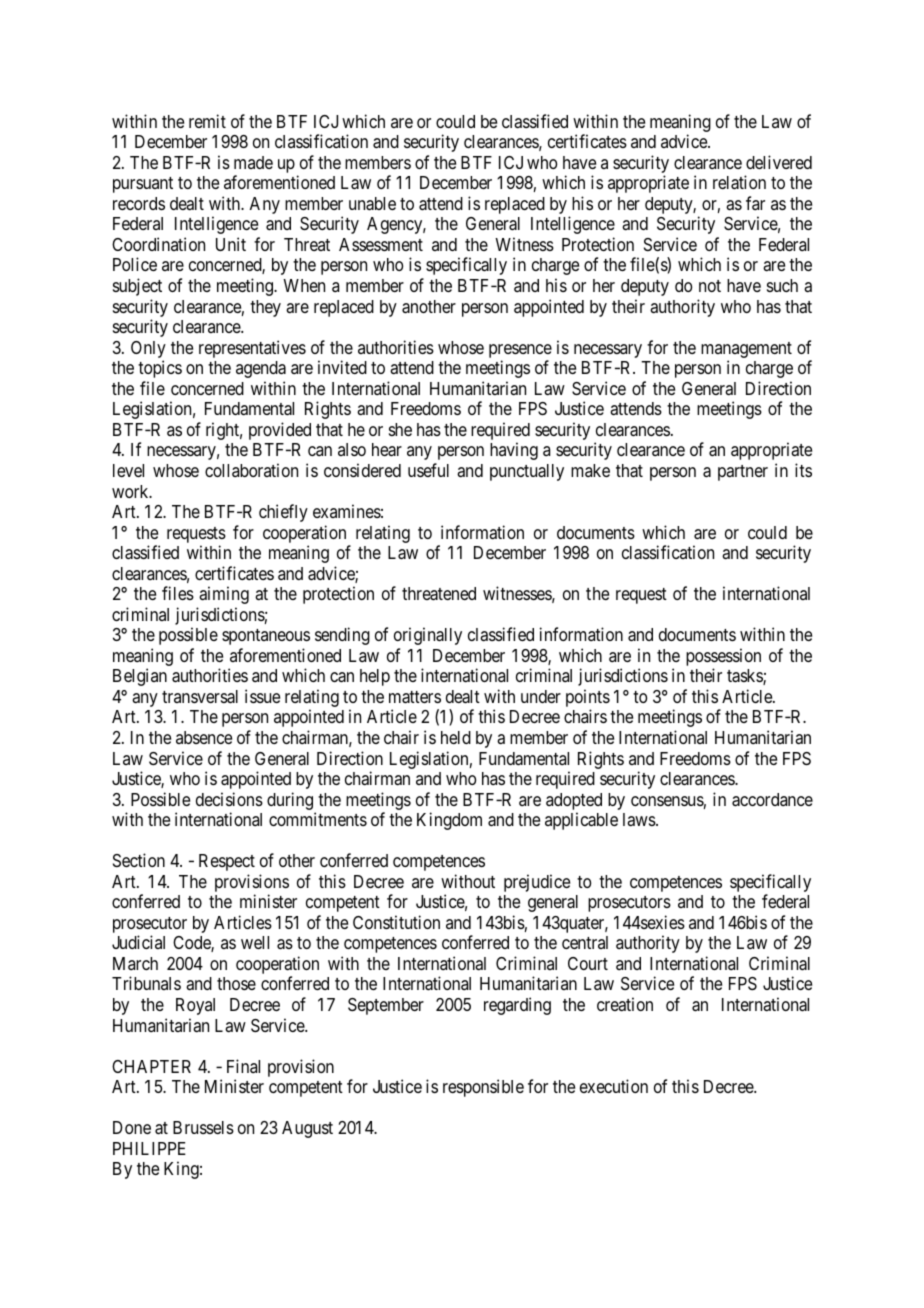 This screenshot has height=1308, width=924. Describe the element at coordinates (640, 819) in the screenshot. I see `laws` at that location.
